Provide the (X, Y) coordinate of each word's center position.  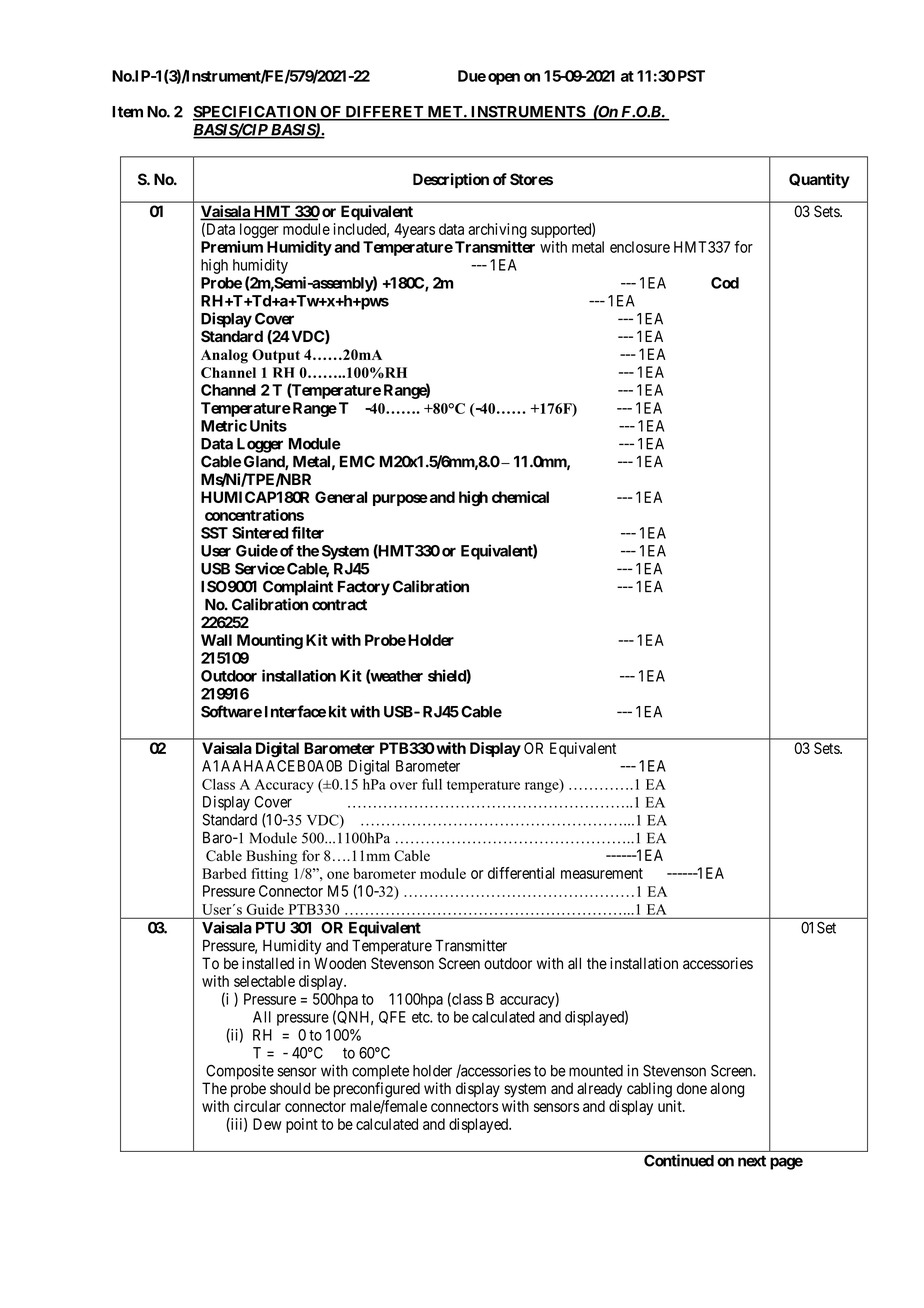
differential (521, 873)
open (504, 79)
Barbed (224, 873)
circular (257, 1106)
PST (690, 76)
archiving (497, 232)
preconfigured (377, 1090)
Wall (216, 640)
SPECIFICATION (255, 113)
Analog (224, 356)
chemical (520, 497)
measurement (602, 873)
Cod (725, 283)
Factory (364, 588)
